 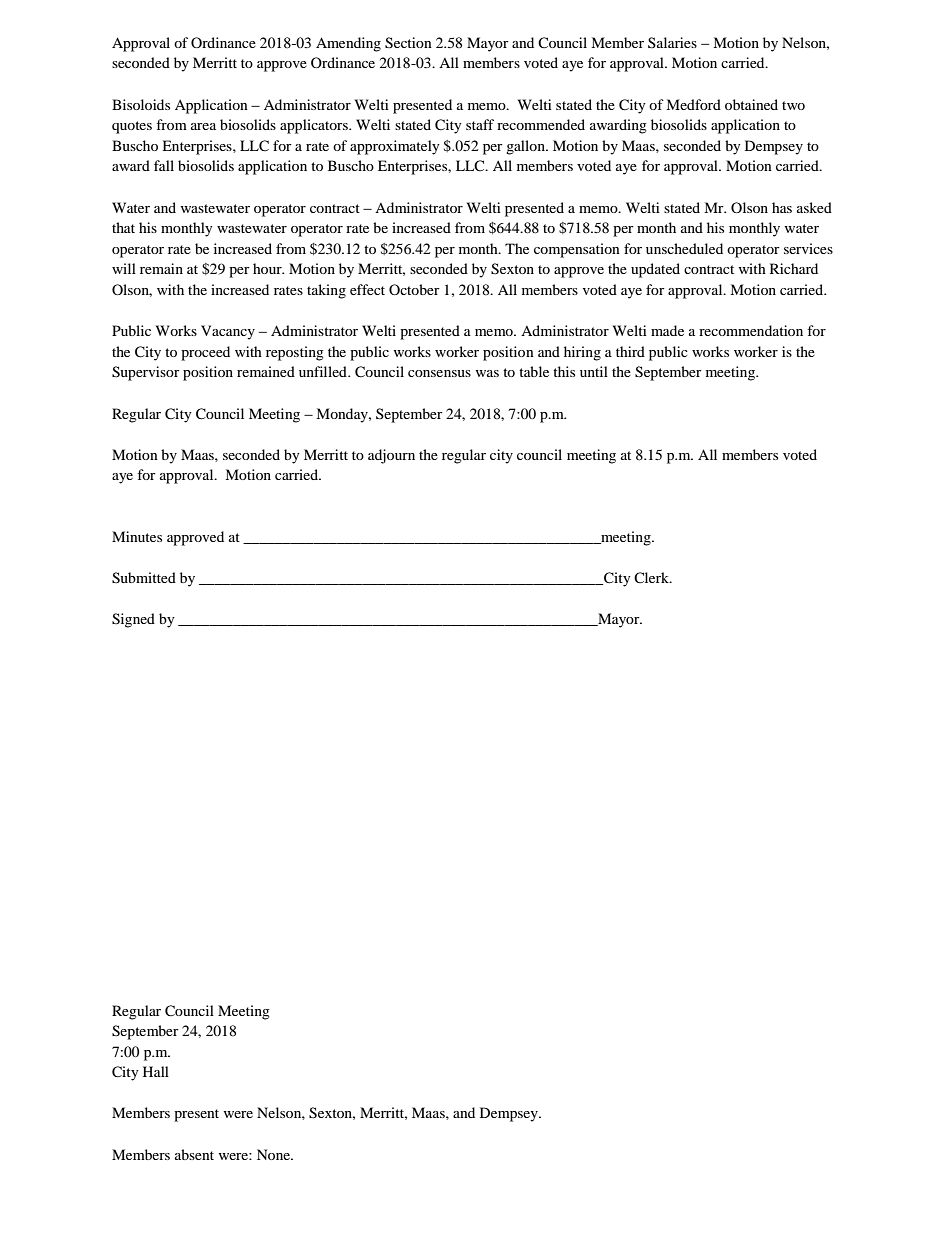 What do you see at coordinates (564, 371) in the page?
I see `this` at bounding box center [564, 371].
